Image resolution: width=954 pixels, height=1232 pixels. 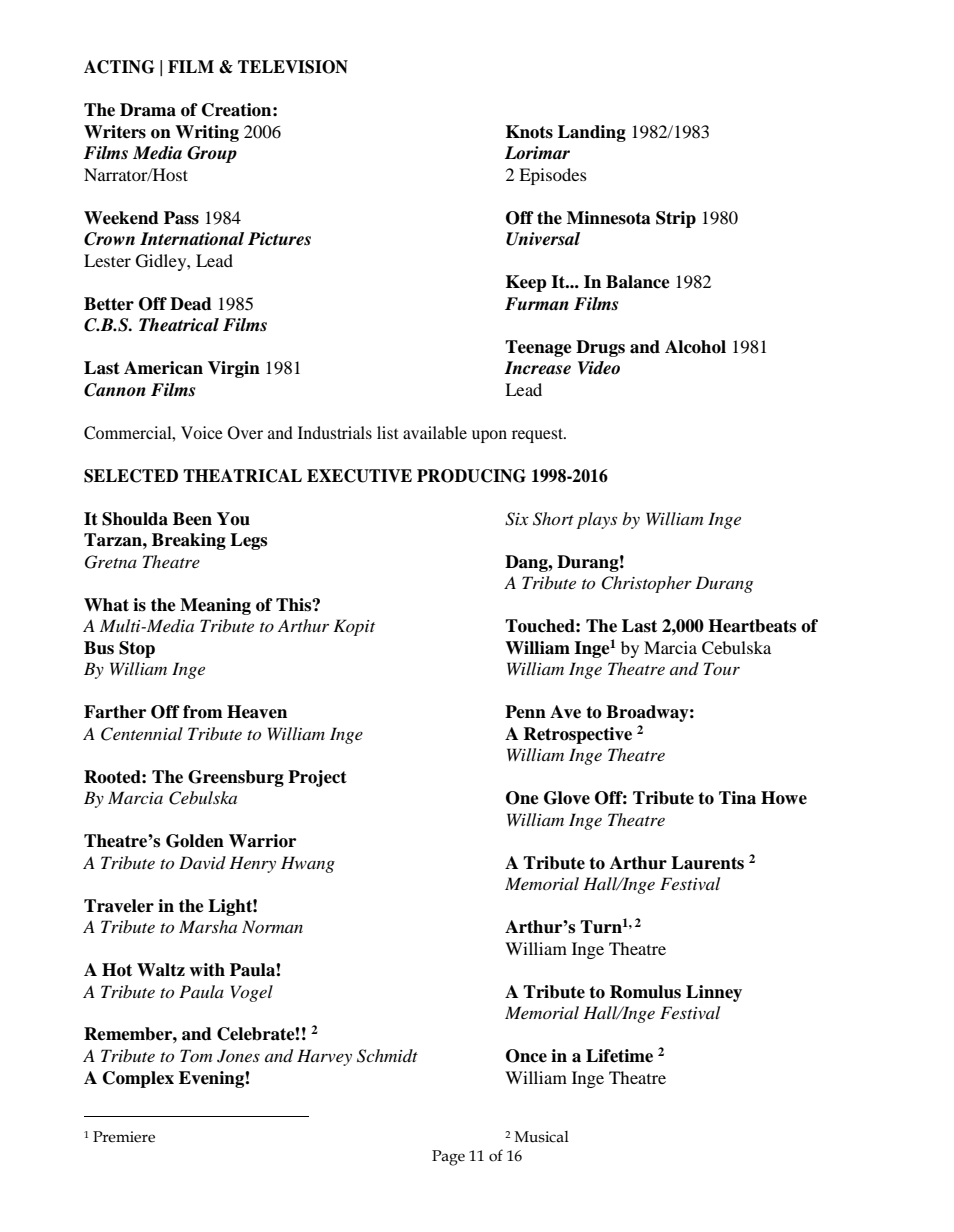 I want to click on Drama, so click(x=148, y=110).
